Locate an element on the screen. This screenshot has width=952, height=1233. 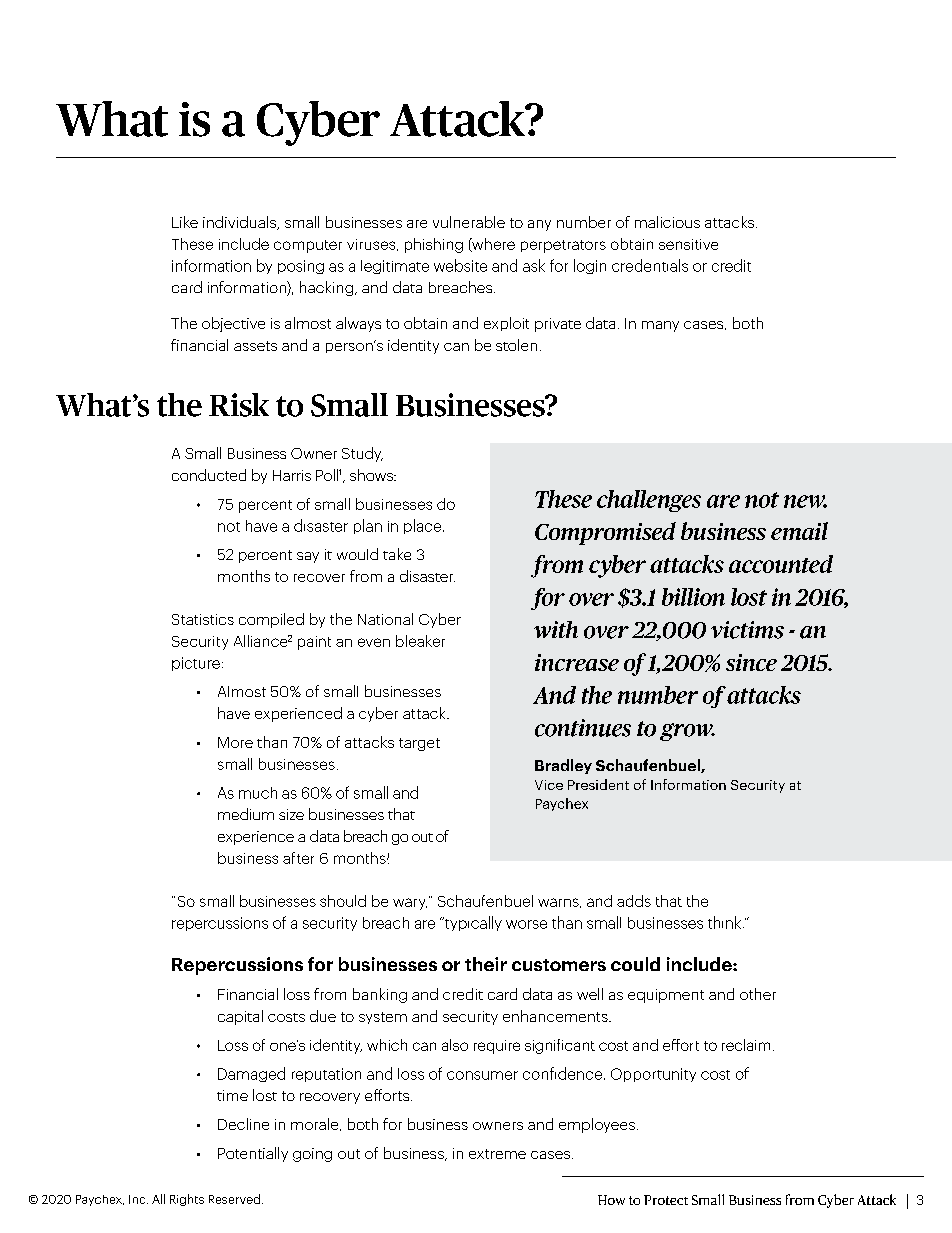
individuals is located at coordinates (241, 223).
